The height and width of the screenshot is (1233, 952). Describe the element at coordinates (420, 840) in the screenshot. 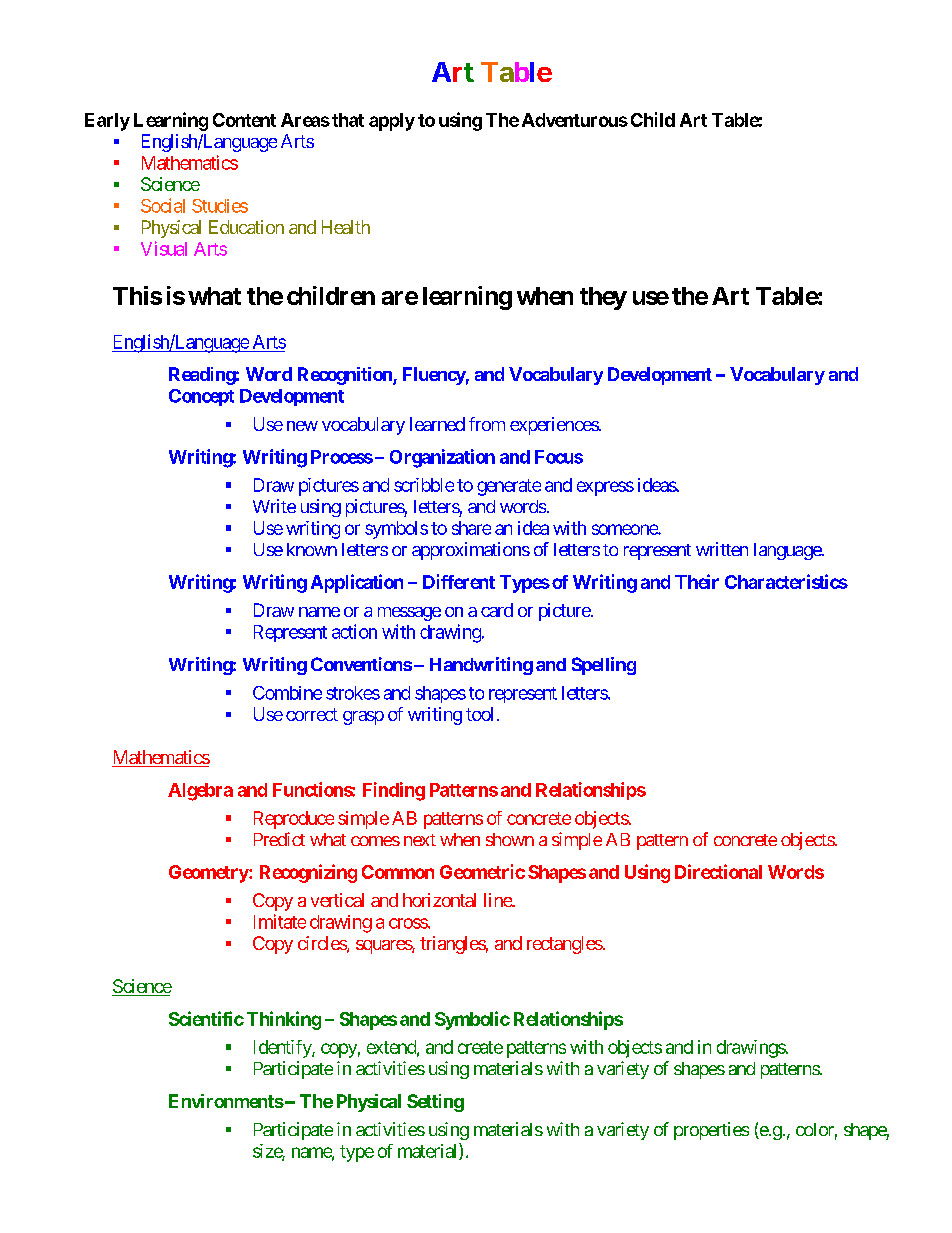

I see `next` at that location.
